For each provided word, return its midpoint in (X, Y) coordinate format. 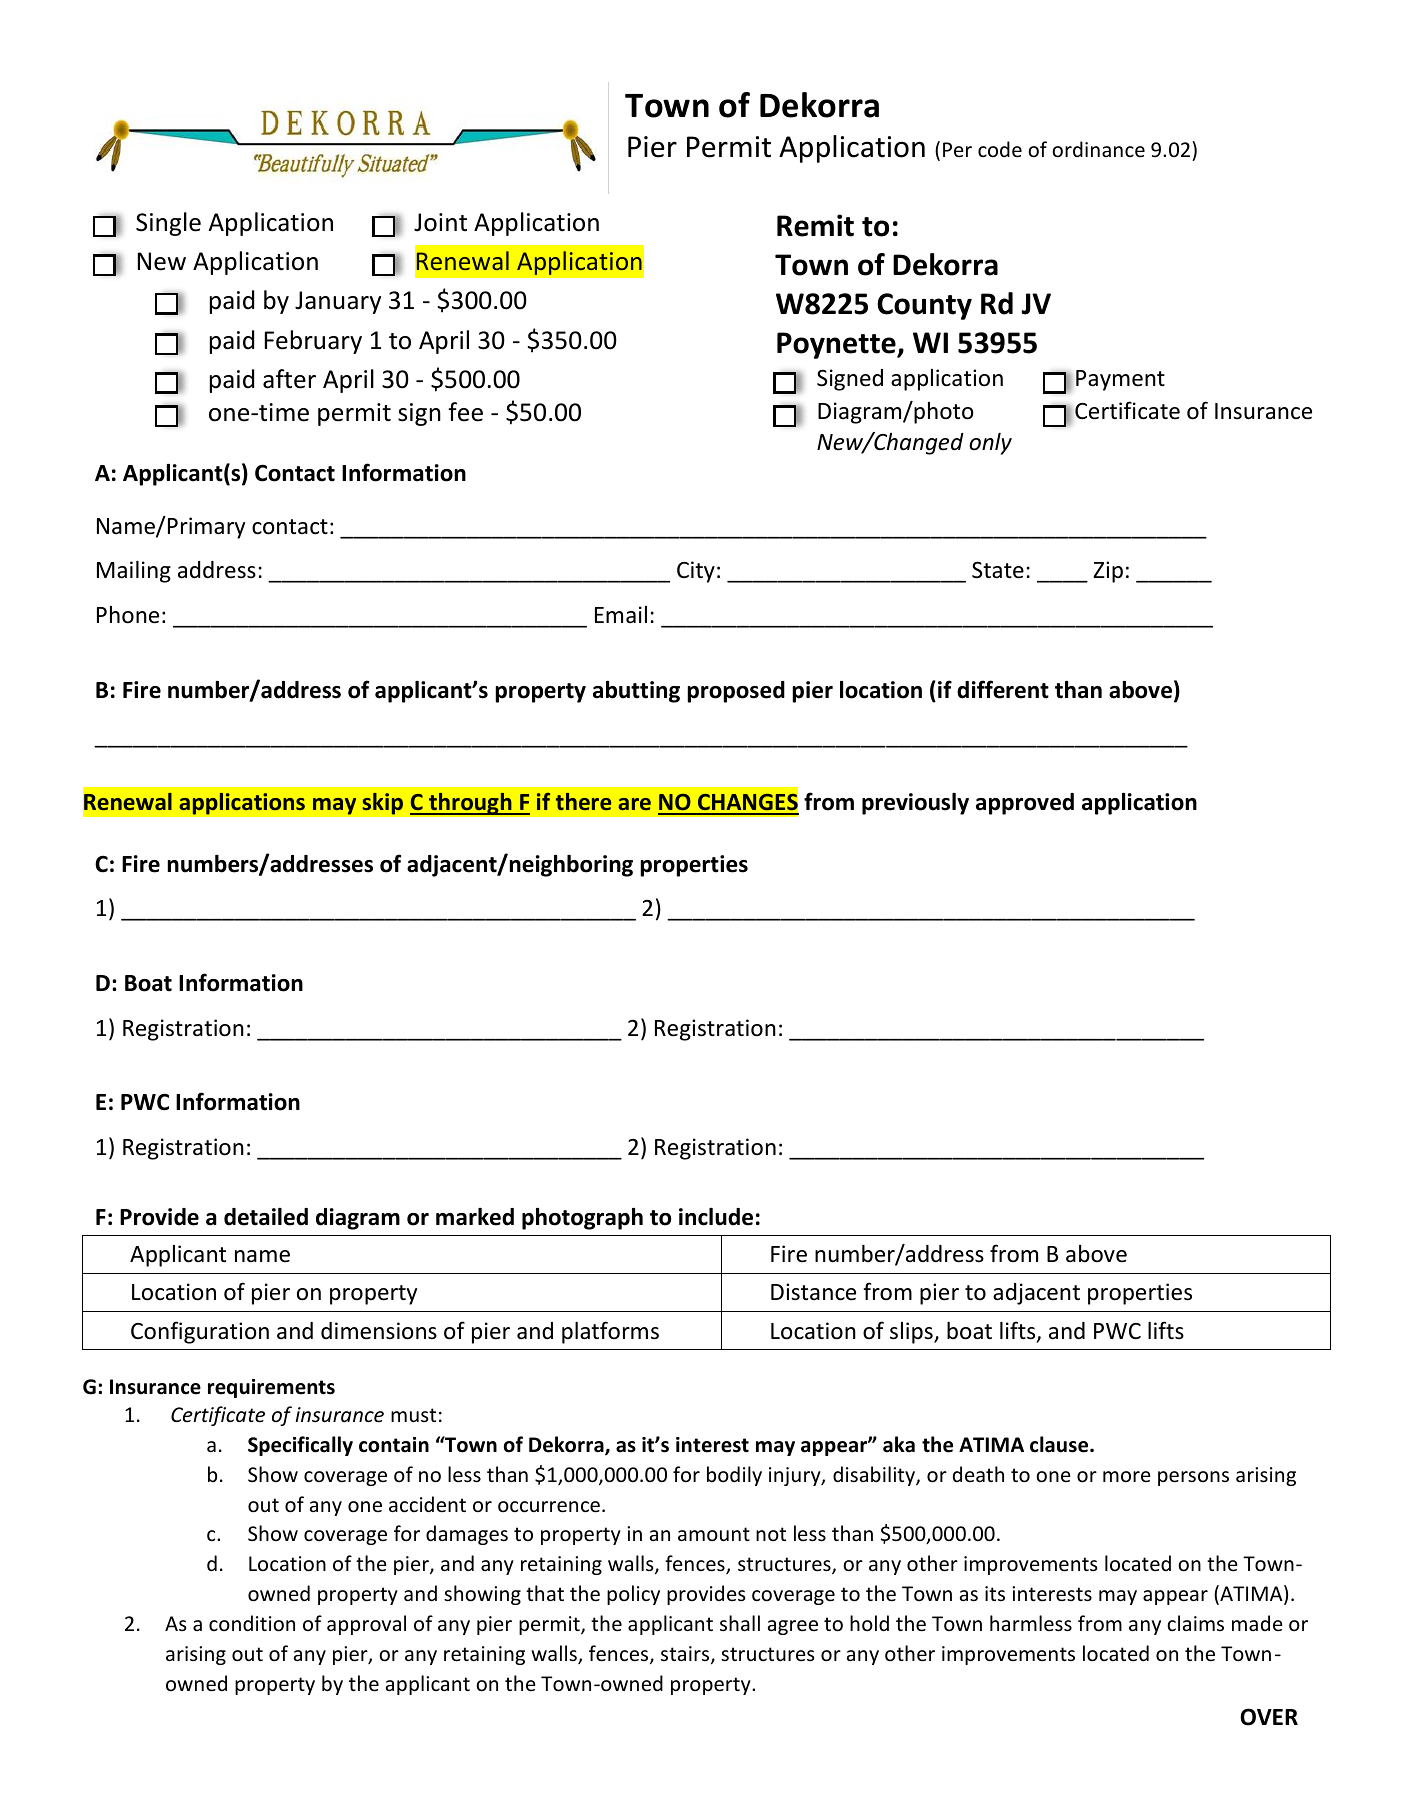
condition (252, 1623)
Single (168, 224)
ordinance (1098, 149)
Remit (815, 225)
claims (1195, 1623)
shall (740, 1623)
